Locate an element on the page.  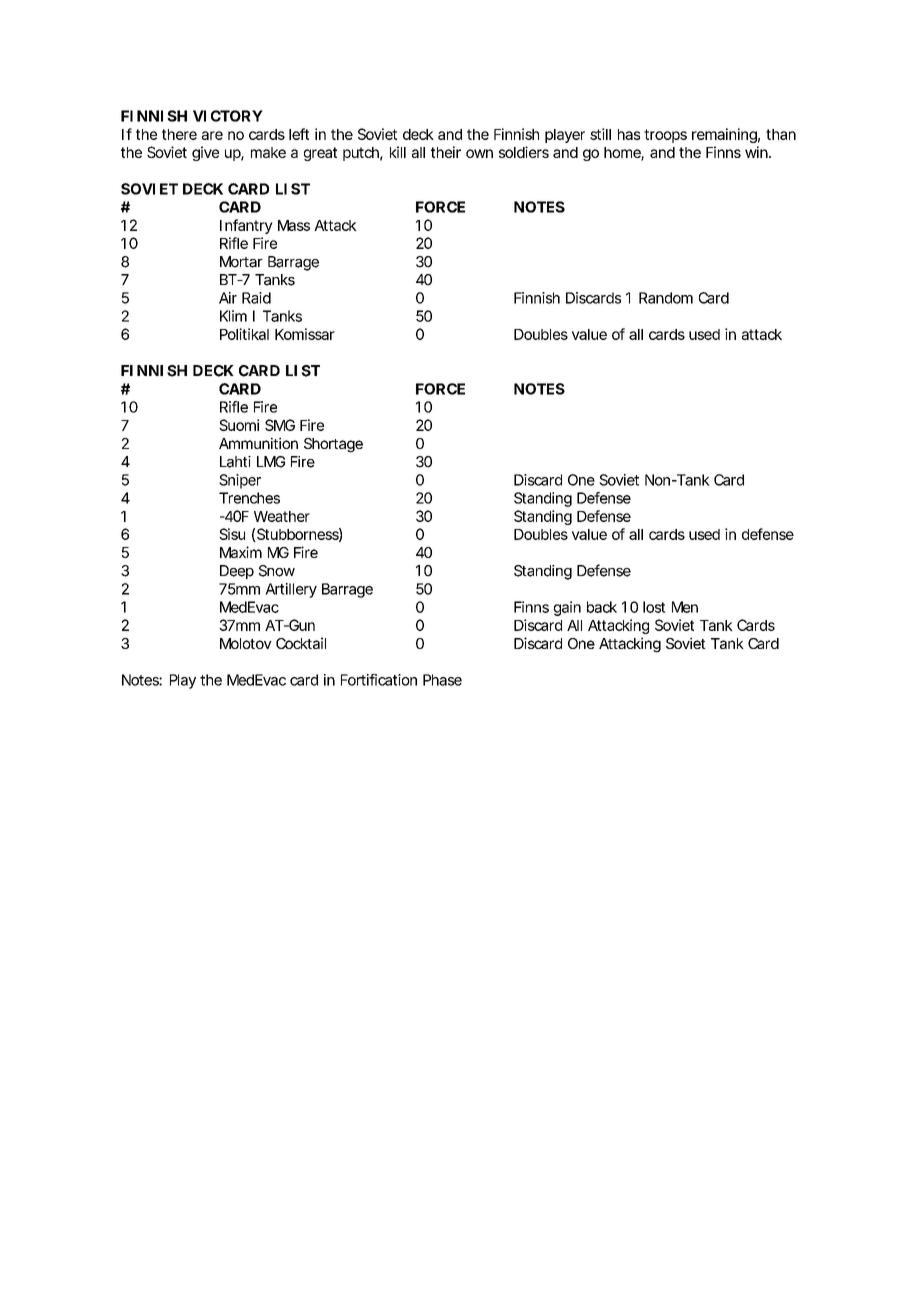
Men is located at coordinates (685, 607).
